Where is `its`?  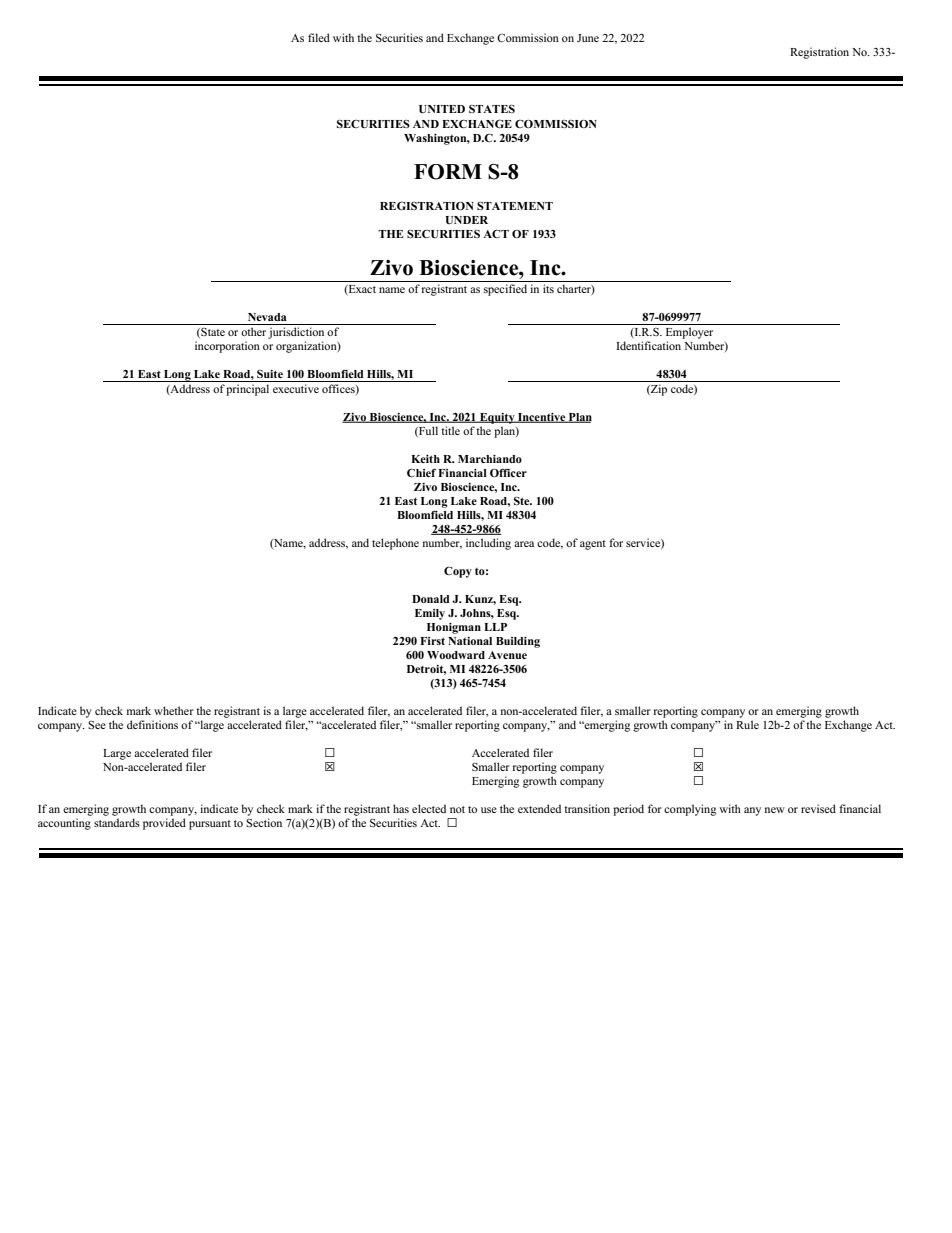 its is located at coordinates (548, 288).
